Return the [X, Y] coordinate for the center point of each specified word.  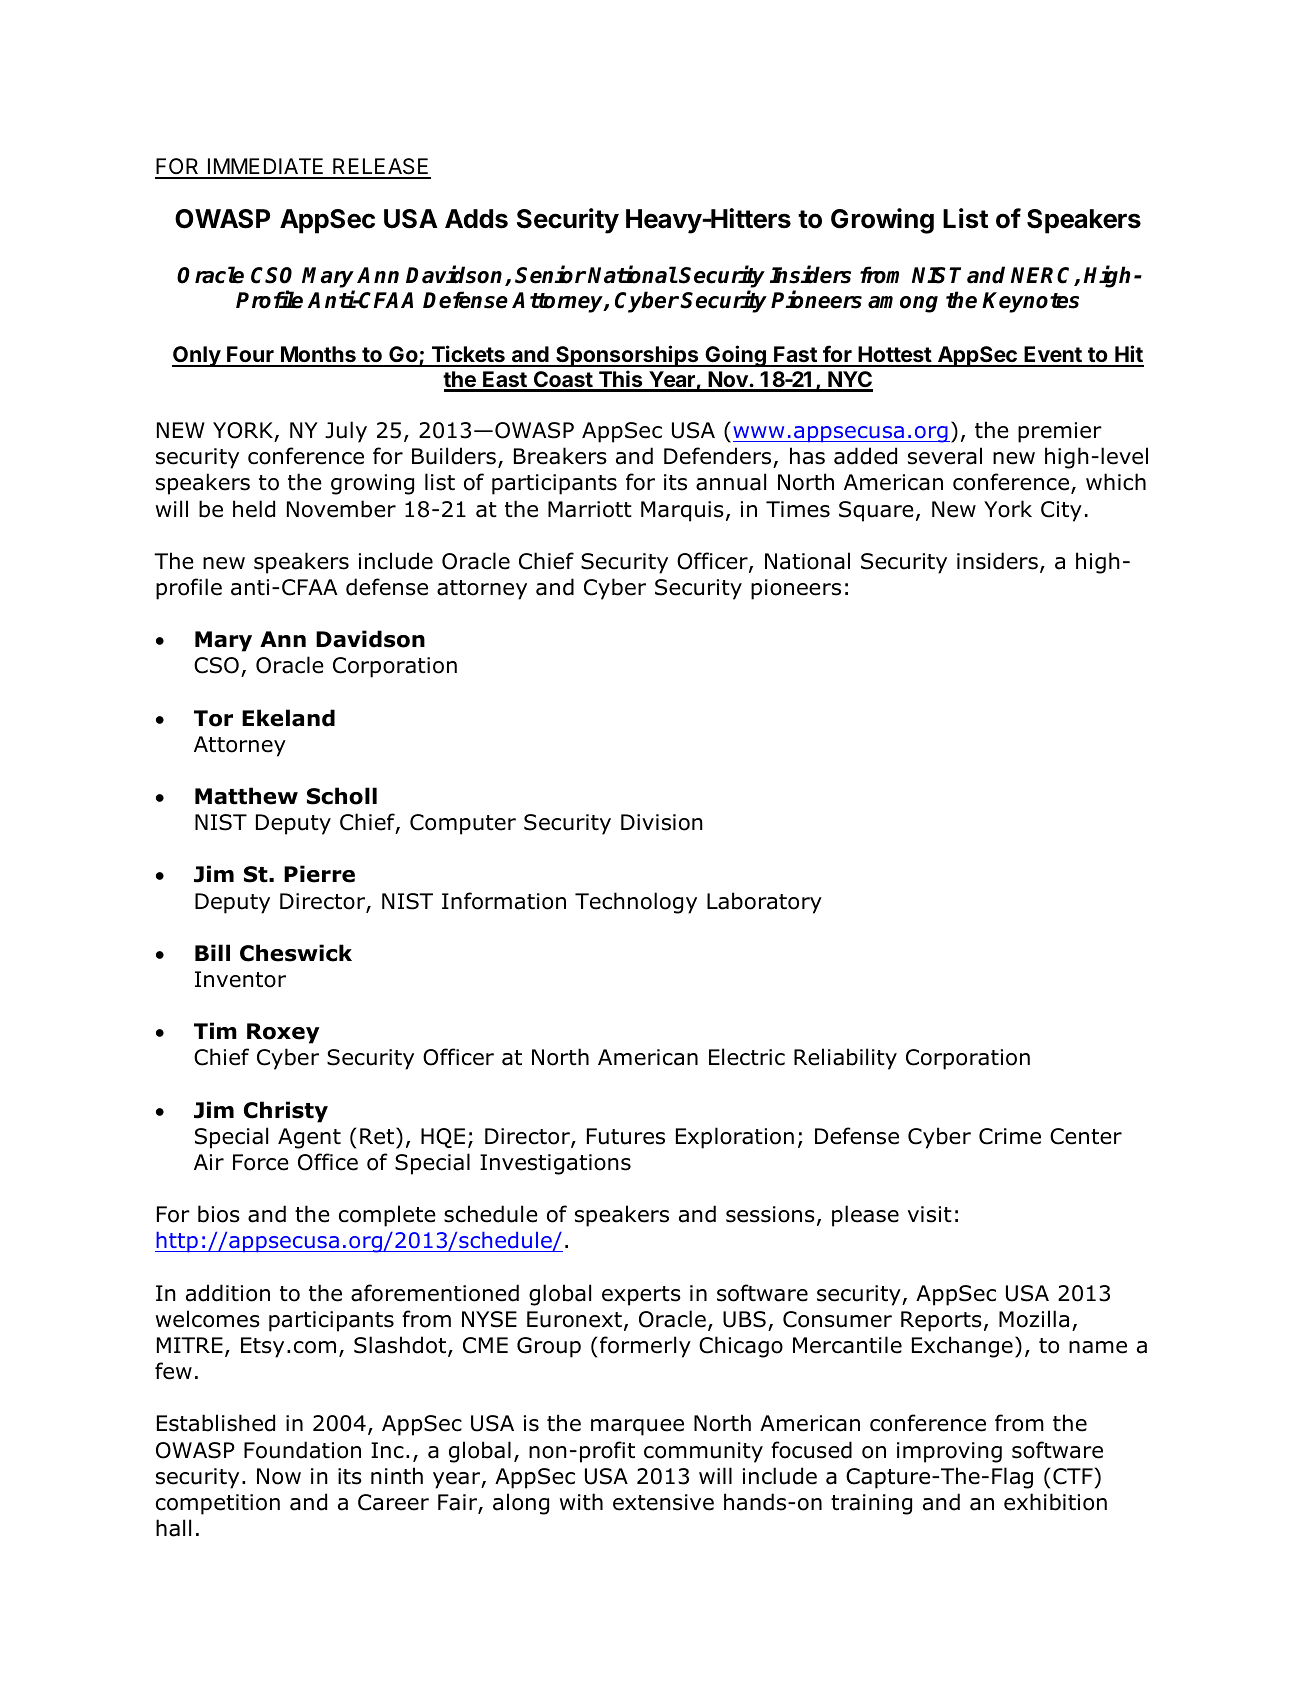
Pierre [319, 874]
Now [279, 1476]
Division [662, 822]
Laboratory [764, 903]
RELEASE [381, 168]
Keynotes [1030, 302]
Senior [550, 274]
